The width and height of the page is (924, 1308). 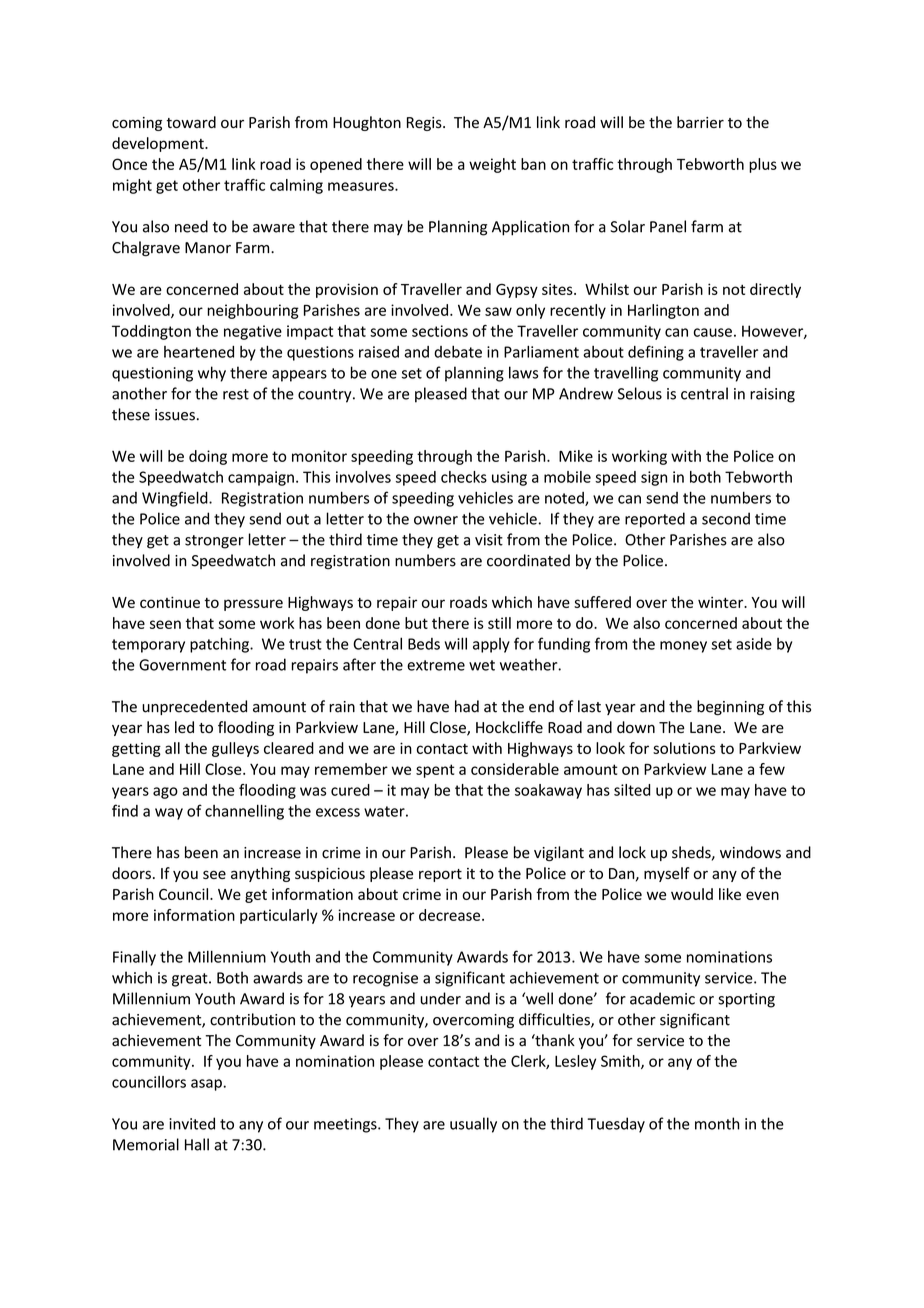 I want to click on barrier, so click(x=700, y=122).
